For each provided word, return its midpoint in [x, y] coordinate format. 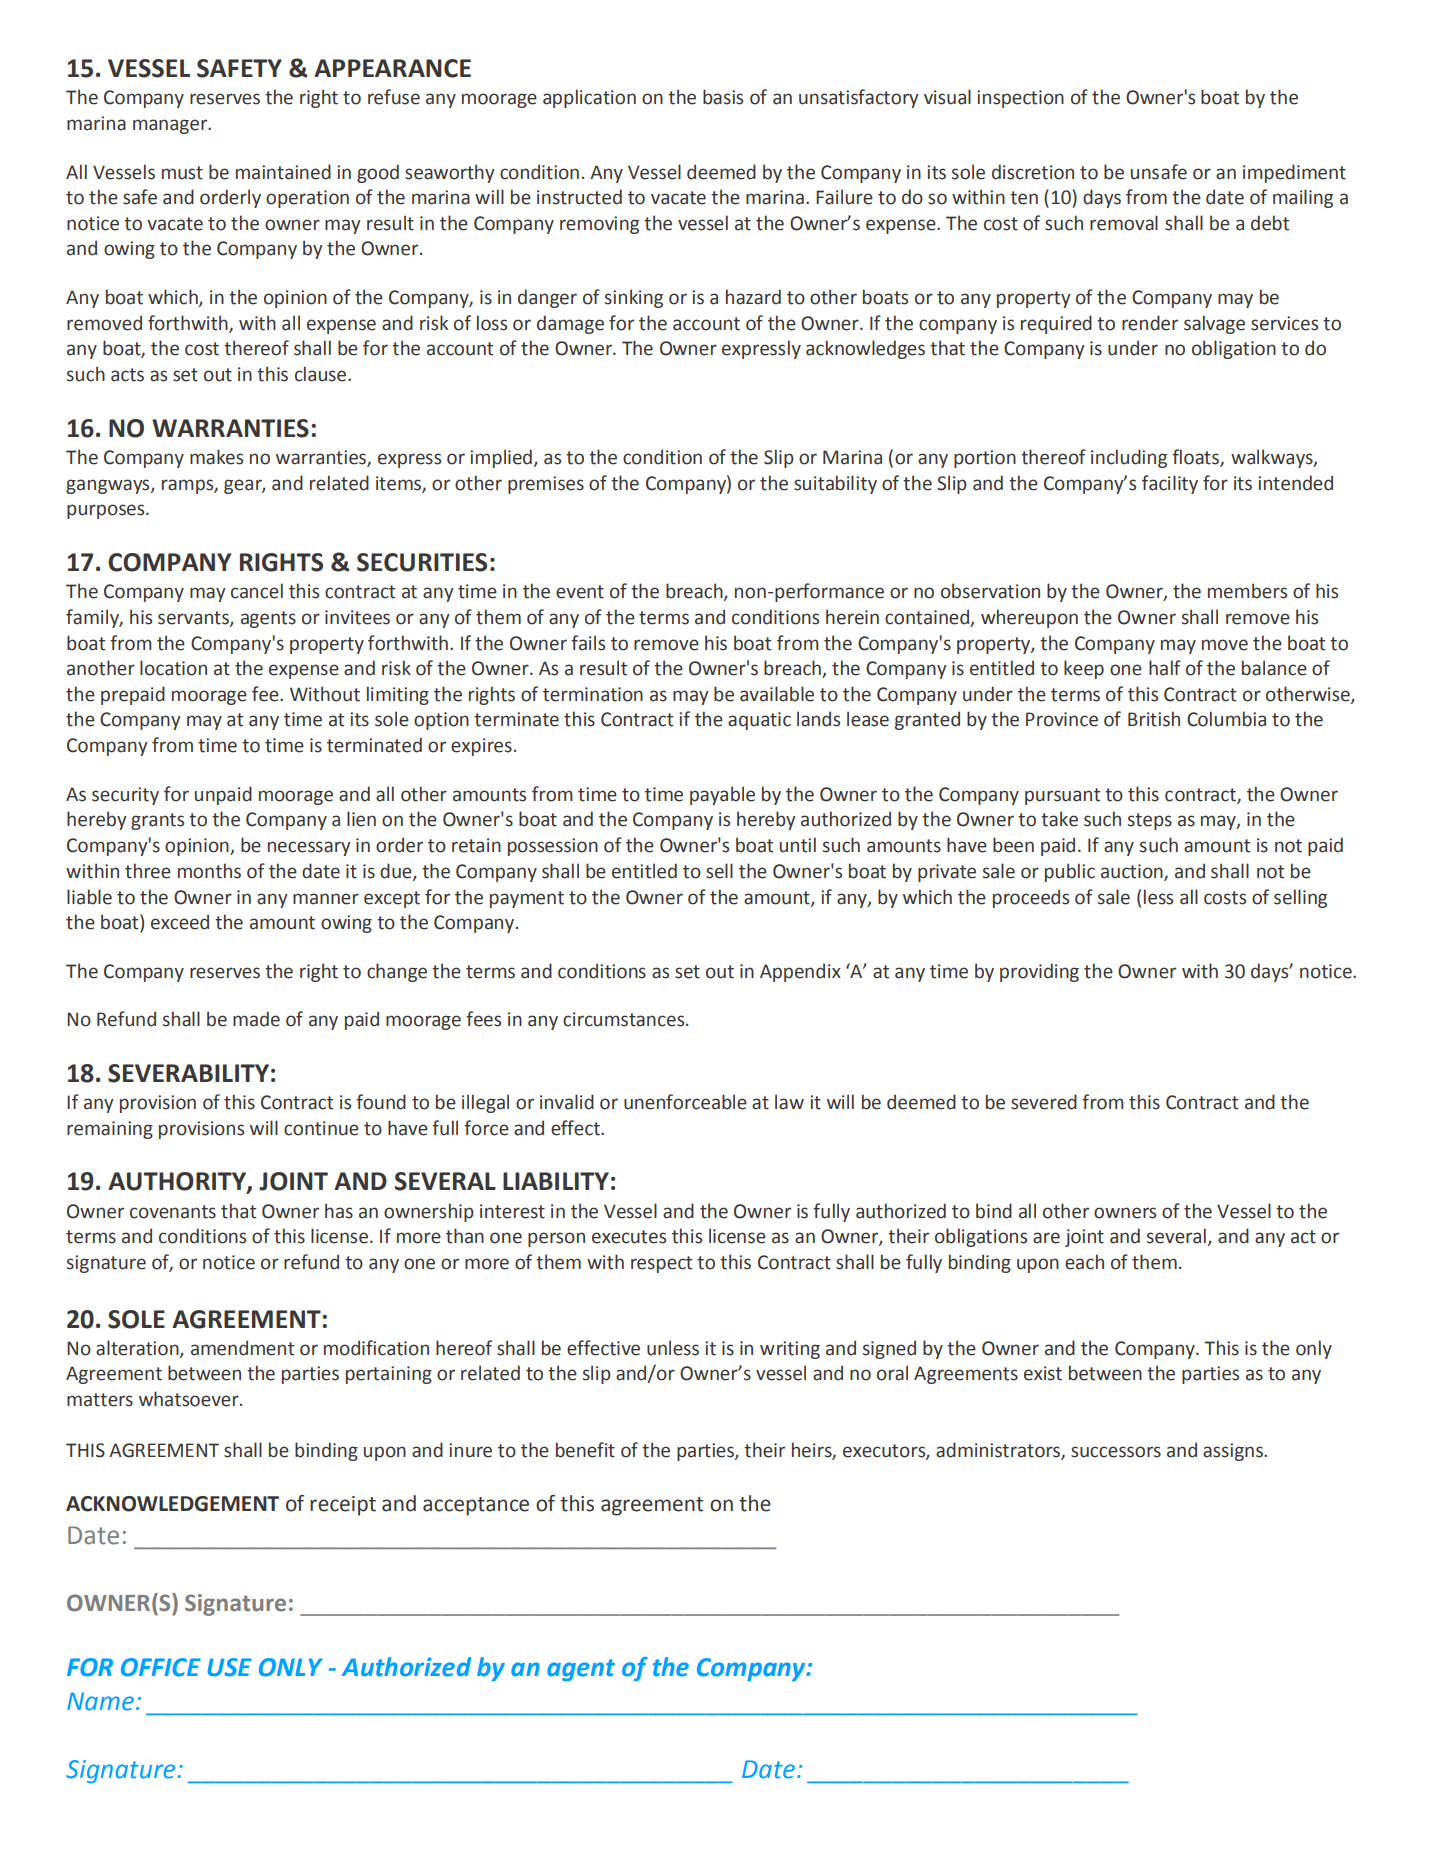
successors [1116, 1452]
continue [321, 1128]
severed [1044, 1102]
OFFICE [161, 1667]
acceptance [476, 1506]
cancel [257, 591]
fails [588, 643]
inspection [1020, 99]
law [789, 1102]
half [1165, 668]
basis [723, 97]
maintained [283, 172]
